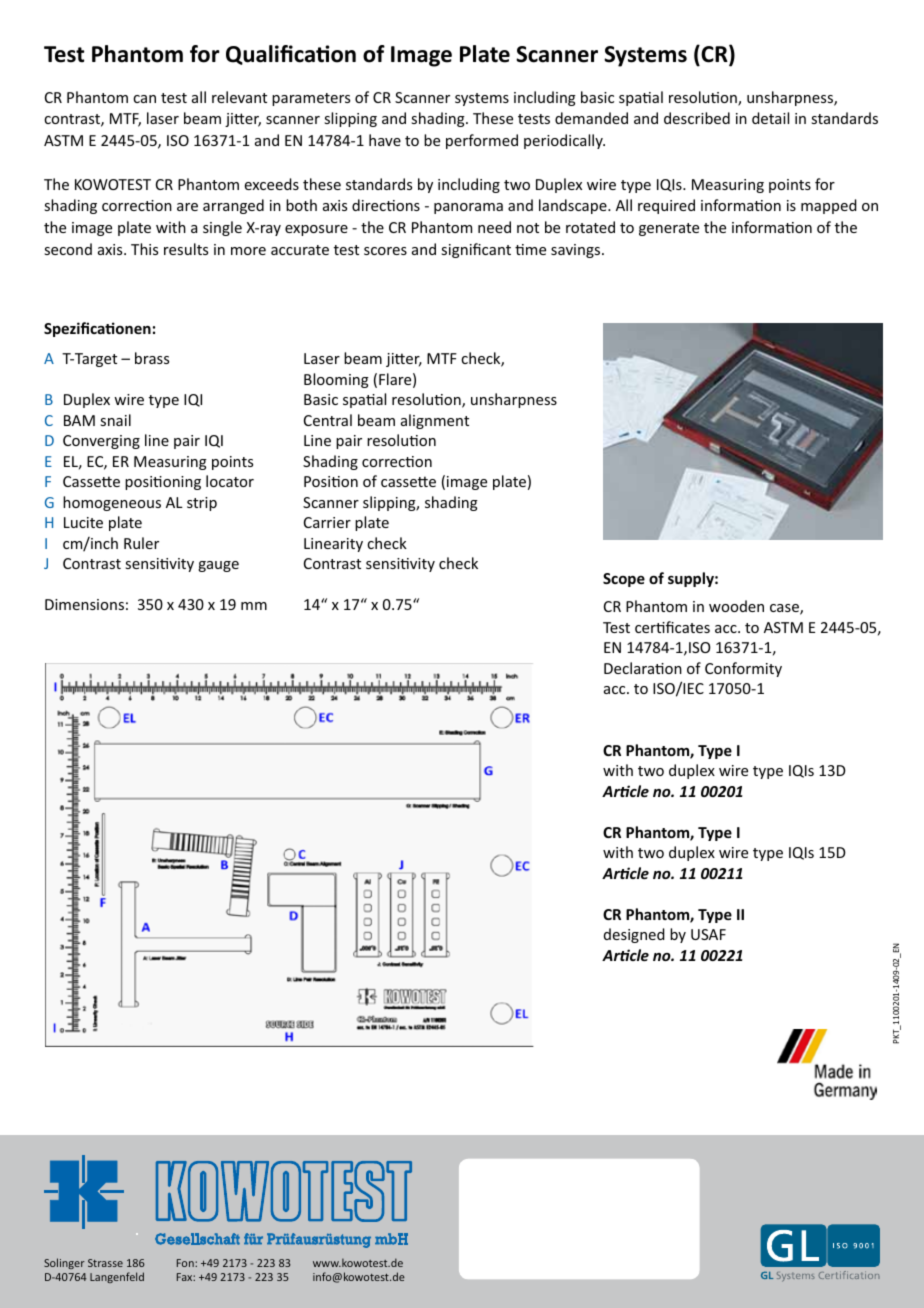 The image size is (924, 1308). Describe the element at coordinates (770, 118) in the page. I see `detail` at that location.
